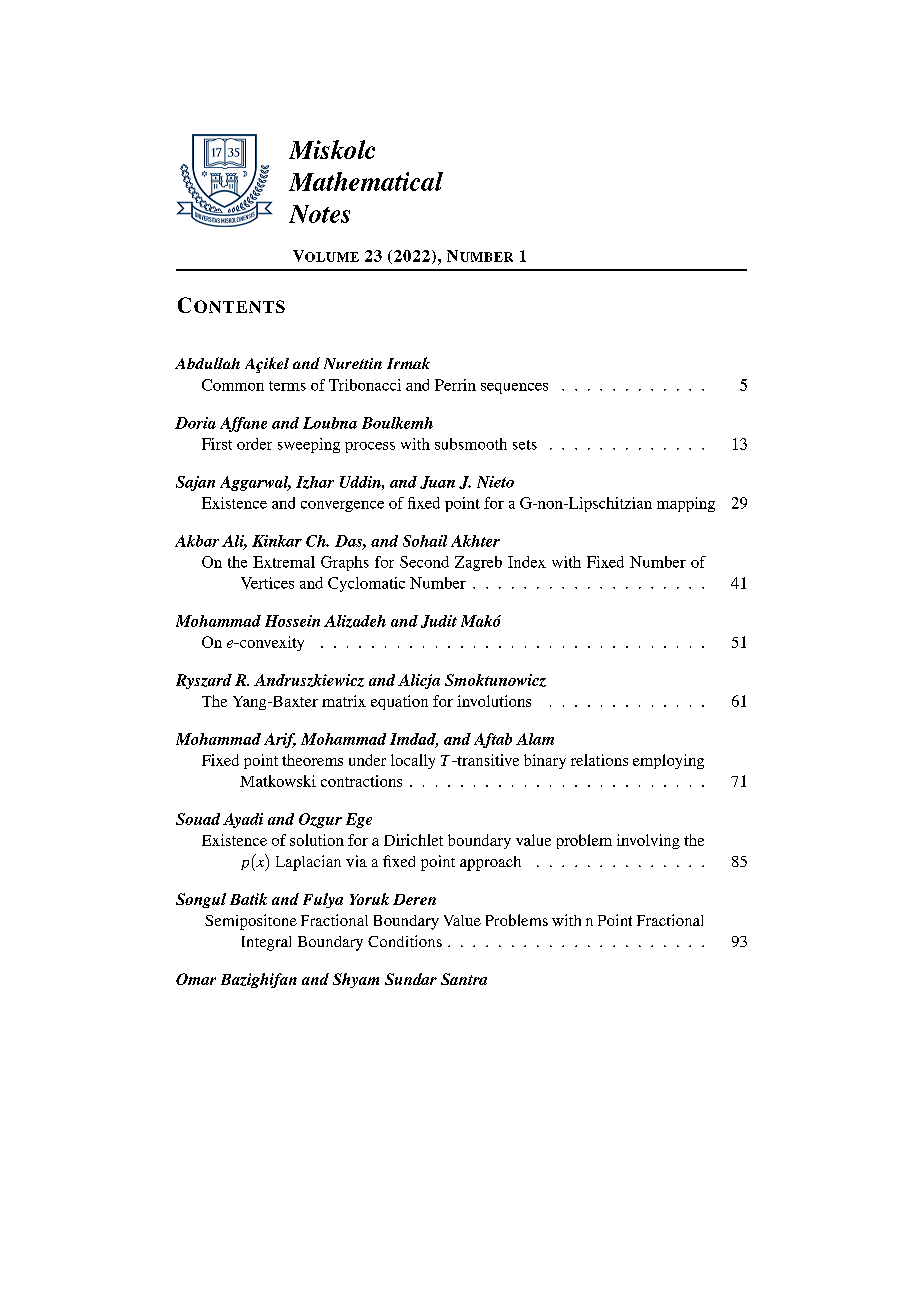 This document has width=924, height=1308. What do you see at coordinates (514, 388) in the document?
I see `sequences` at bounding box center [514, 388].
